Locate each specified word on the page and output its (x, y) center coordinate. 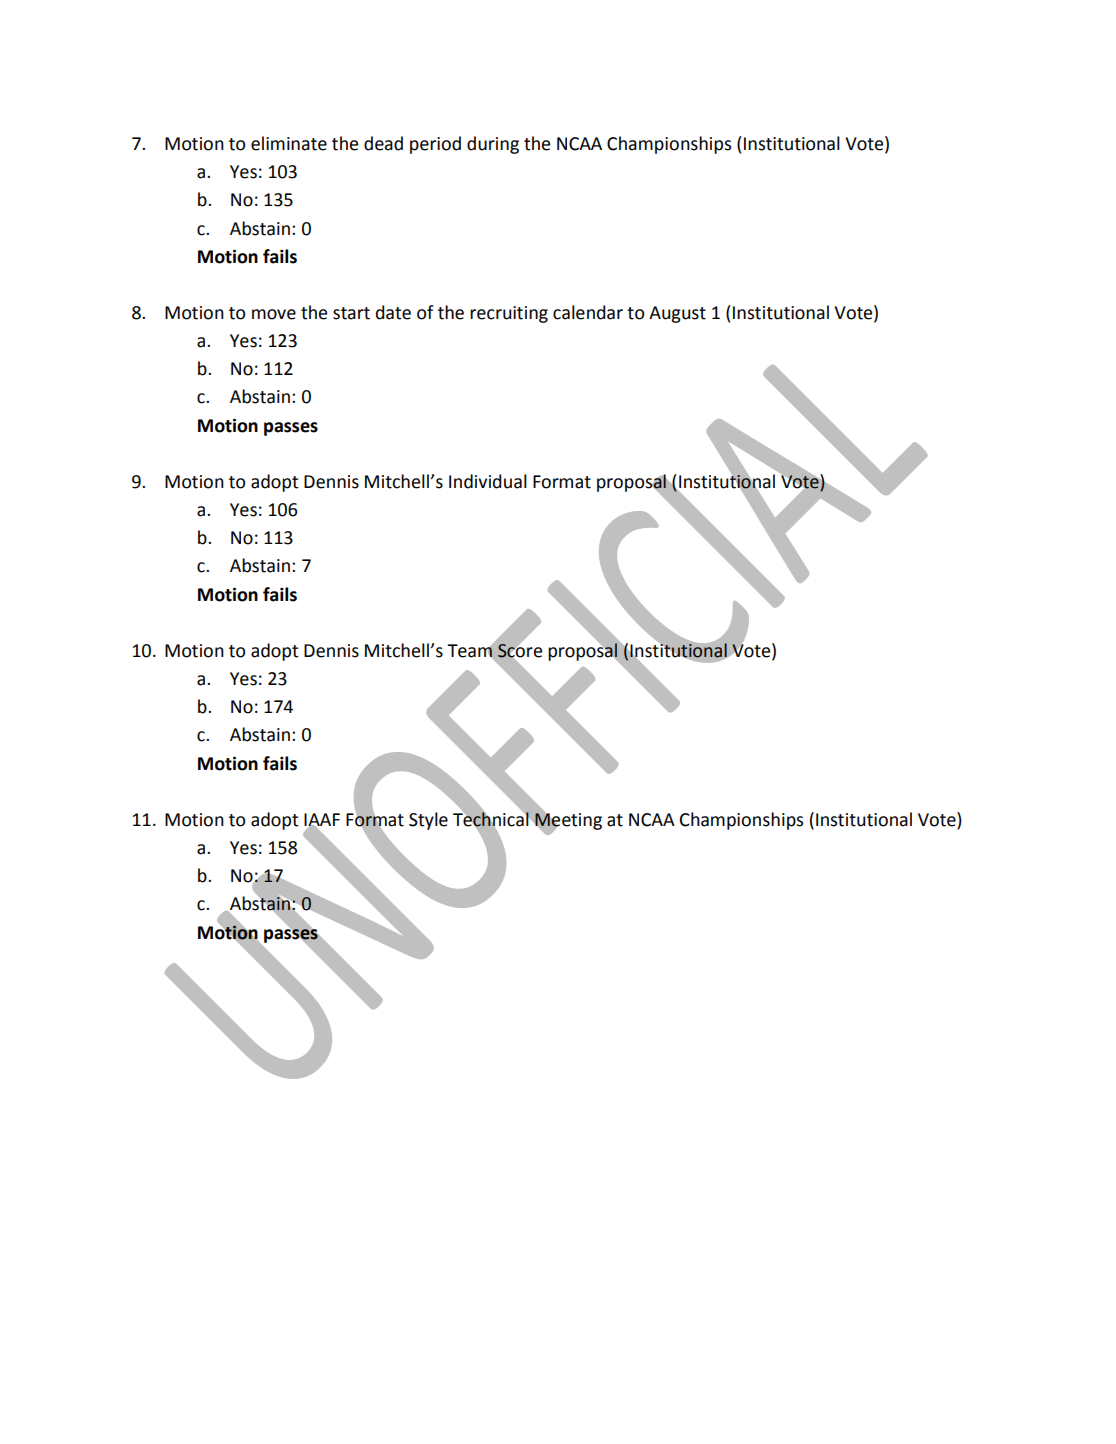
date (393, 312)
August (677, 314)
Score (520, 651)
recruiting (509, 314)
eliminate (289, 143)
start (351, 313)
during (493, 145)
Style (428, 821)
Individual (488, 481)
